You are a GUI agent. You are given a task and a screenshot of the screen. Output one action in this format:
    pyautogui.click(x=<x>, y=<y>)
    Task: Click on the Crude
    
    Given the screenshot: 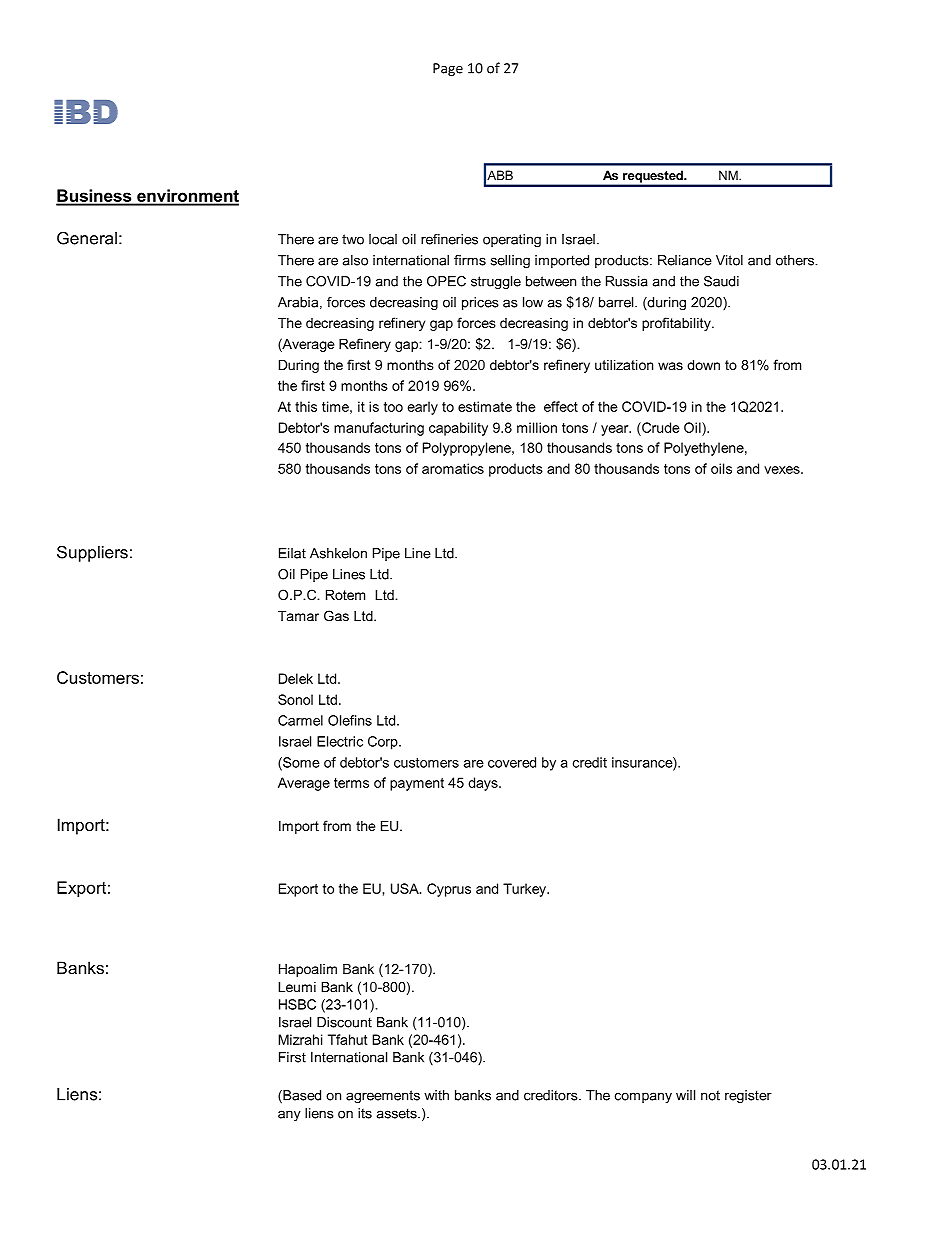 What is the action you would take?
    pyautogui.click(x=660, y=427)
